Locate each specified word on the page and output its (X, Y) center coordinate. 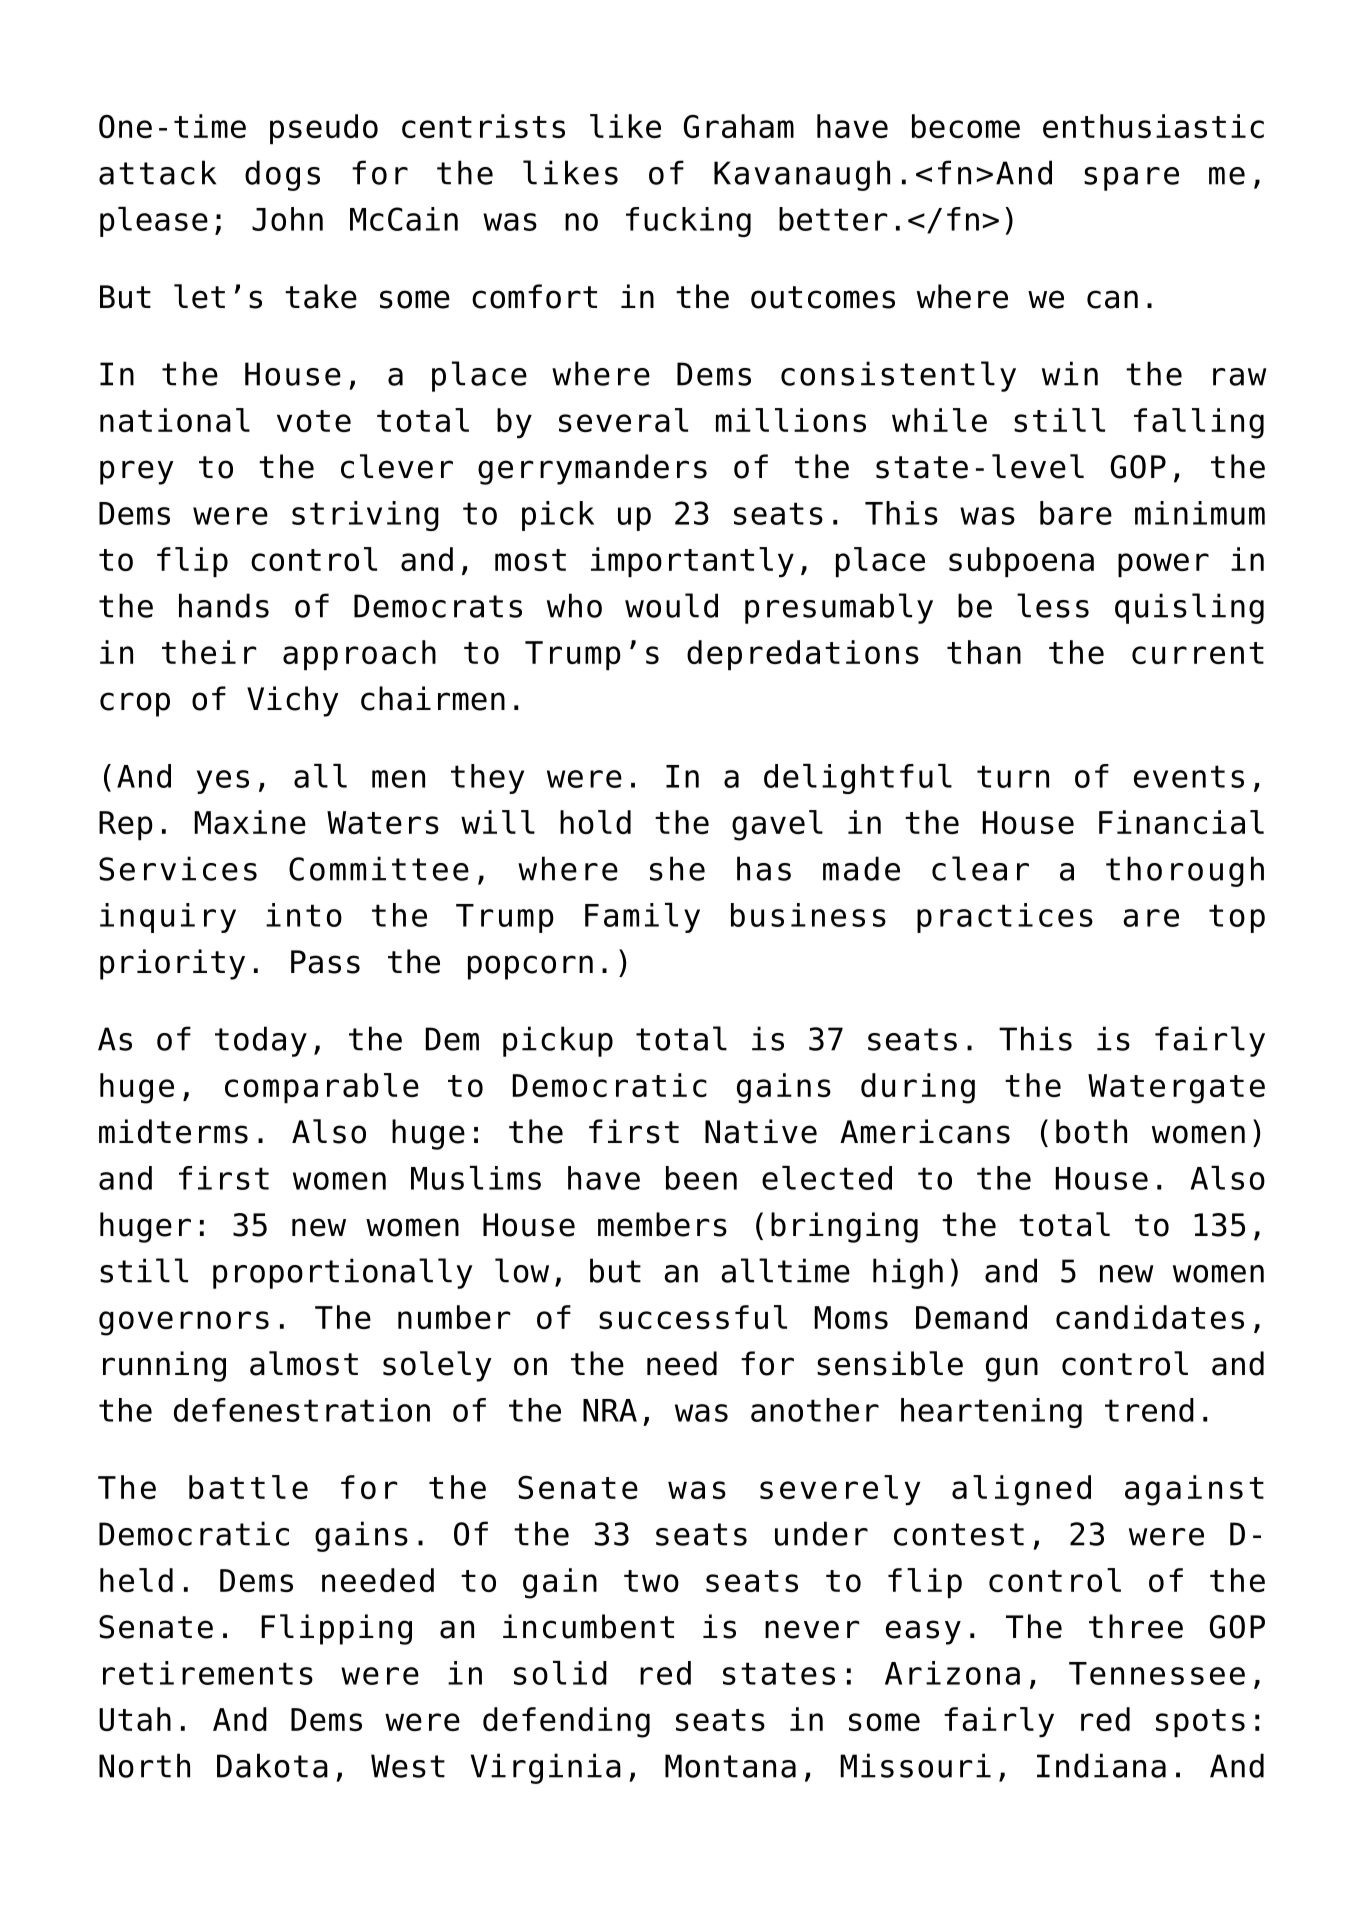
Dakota (272, 1765)
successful (693, 1317)
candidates (1150, 1317)
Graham (739, 126)
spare (1131, 179)
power (1163, 565)
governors (184, 1323)
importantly (692, 562)
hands (224, 605)
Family (642, 918)
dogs (282, 175)
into (304, 915)
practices (1005, 918)
